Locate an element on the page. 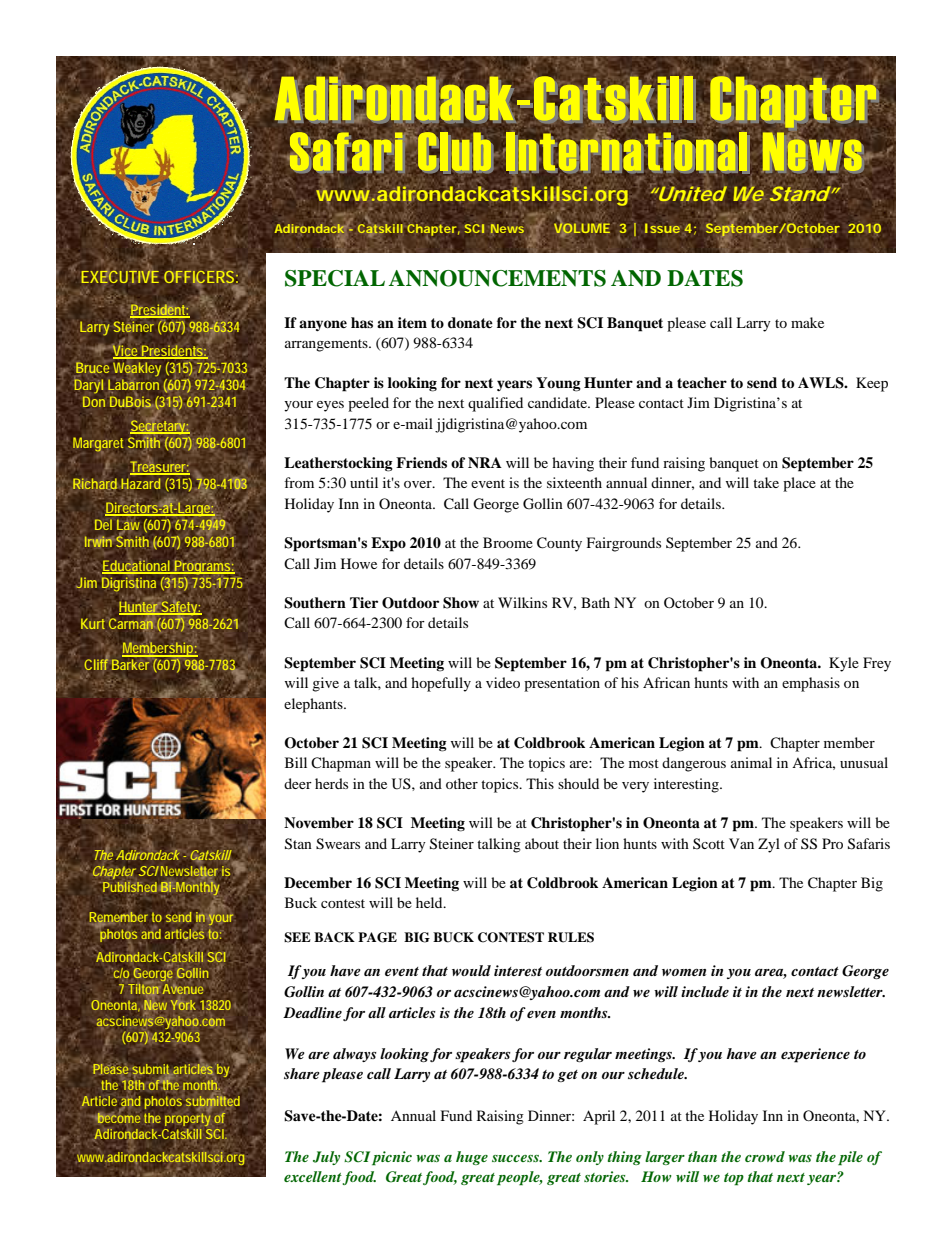  about is located at coordinates (542, 843).
